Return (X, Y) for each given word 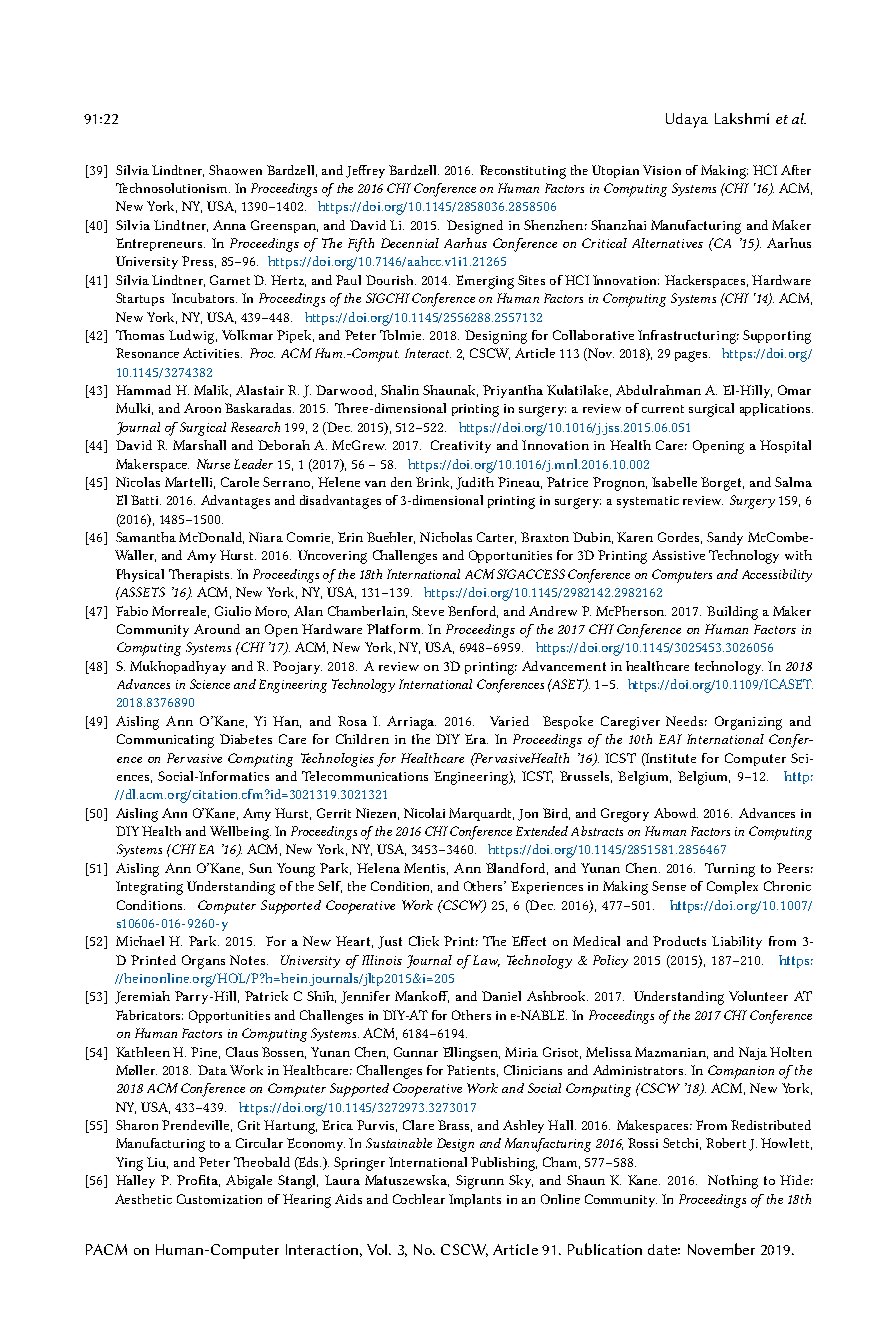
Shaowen (235, 170)
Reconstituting (523, 172)
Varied (509, 721)
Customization (219, 1199)
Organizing (748, 723)
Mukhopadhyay (178, 667)
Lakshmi (742, 118)
